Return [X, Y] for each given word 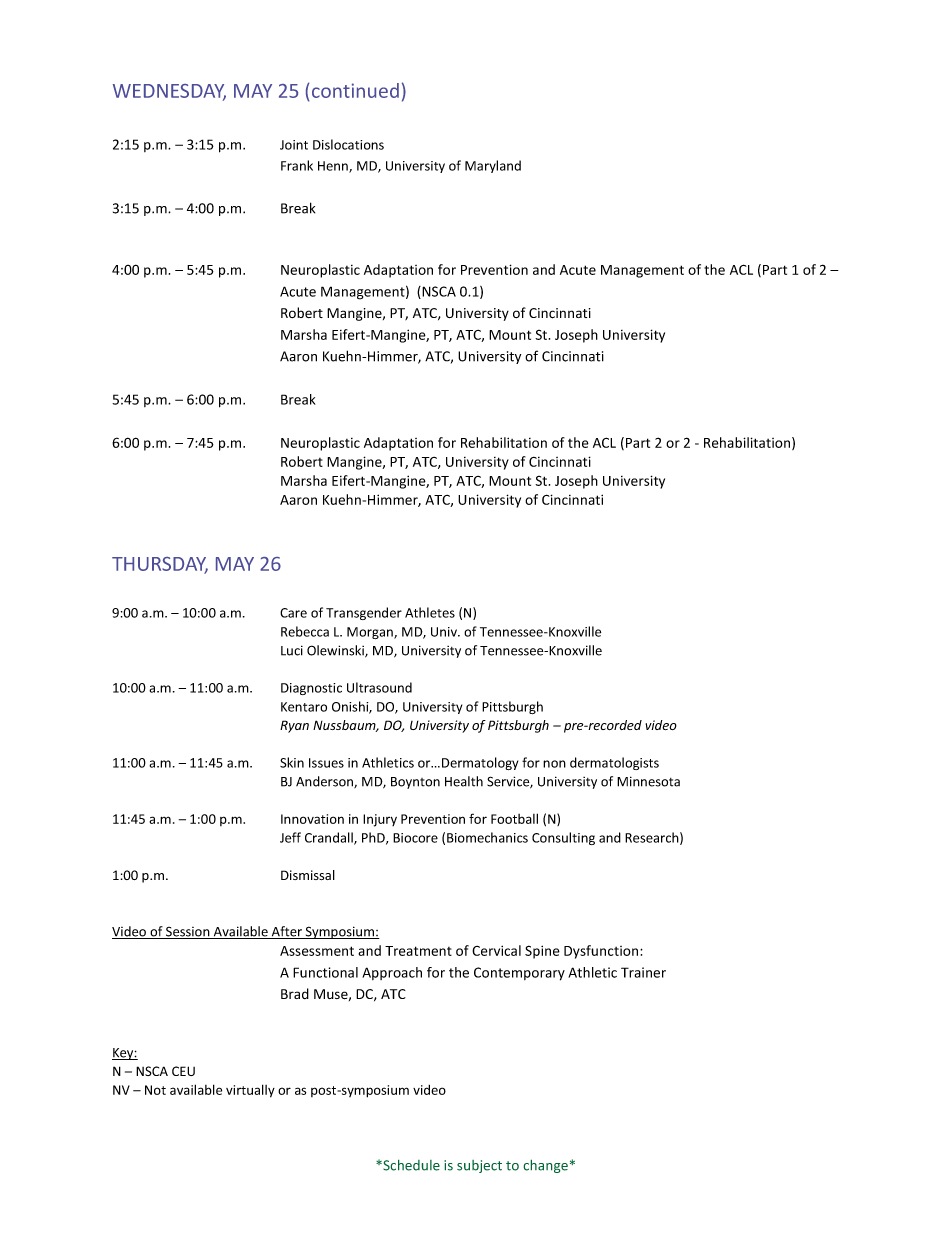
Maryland [493, 166]
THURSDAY [160, 565]
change [545, 1166]
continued [355, 90]
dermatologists [614, 763]
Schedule [410, 1165]
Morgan [371, 633]
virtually [250, 1091]
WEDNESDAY [169, 92]
